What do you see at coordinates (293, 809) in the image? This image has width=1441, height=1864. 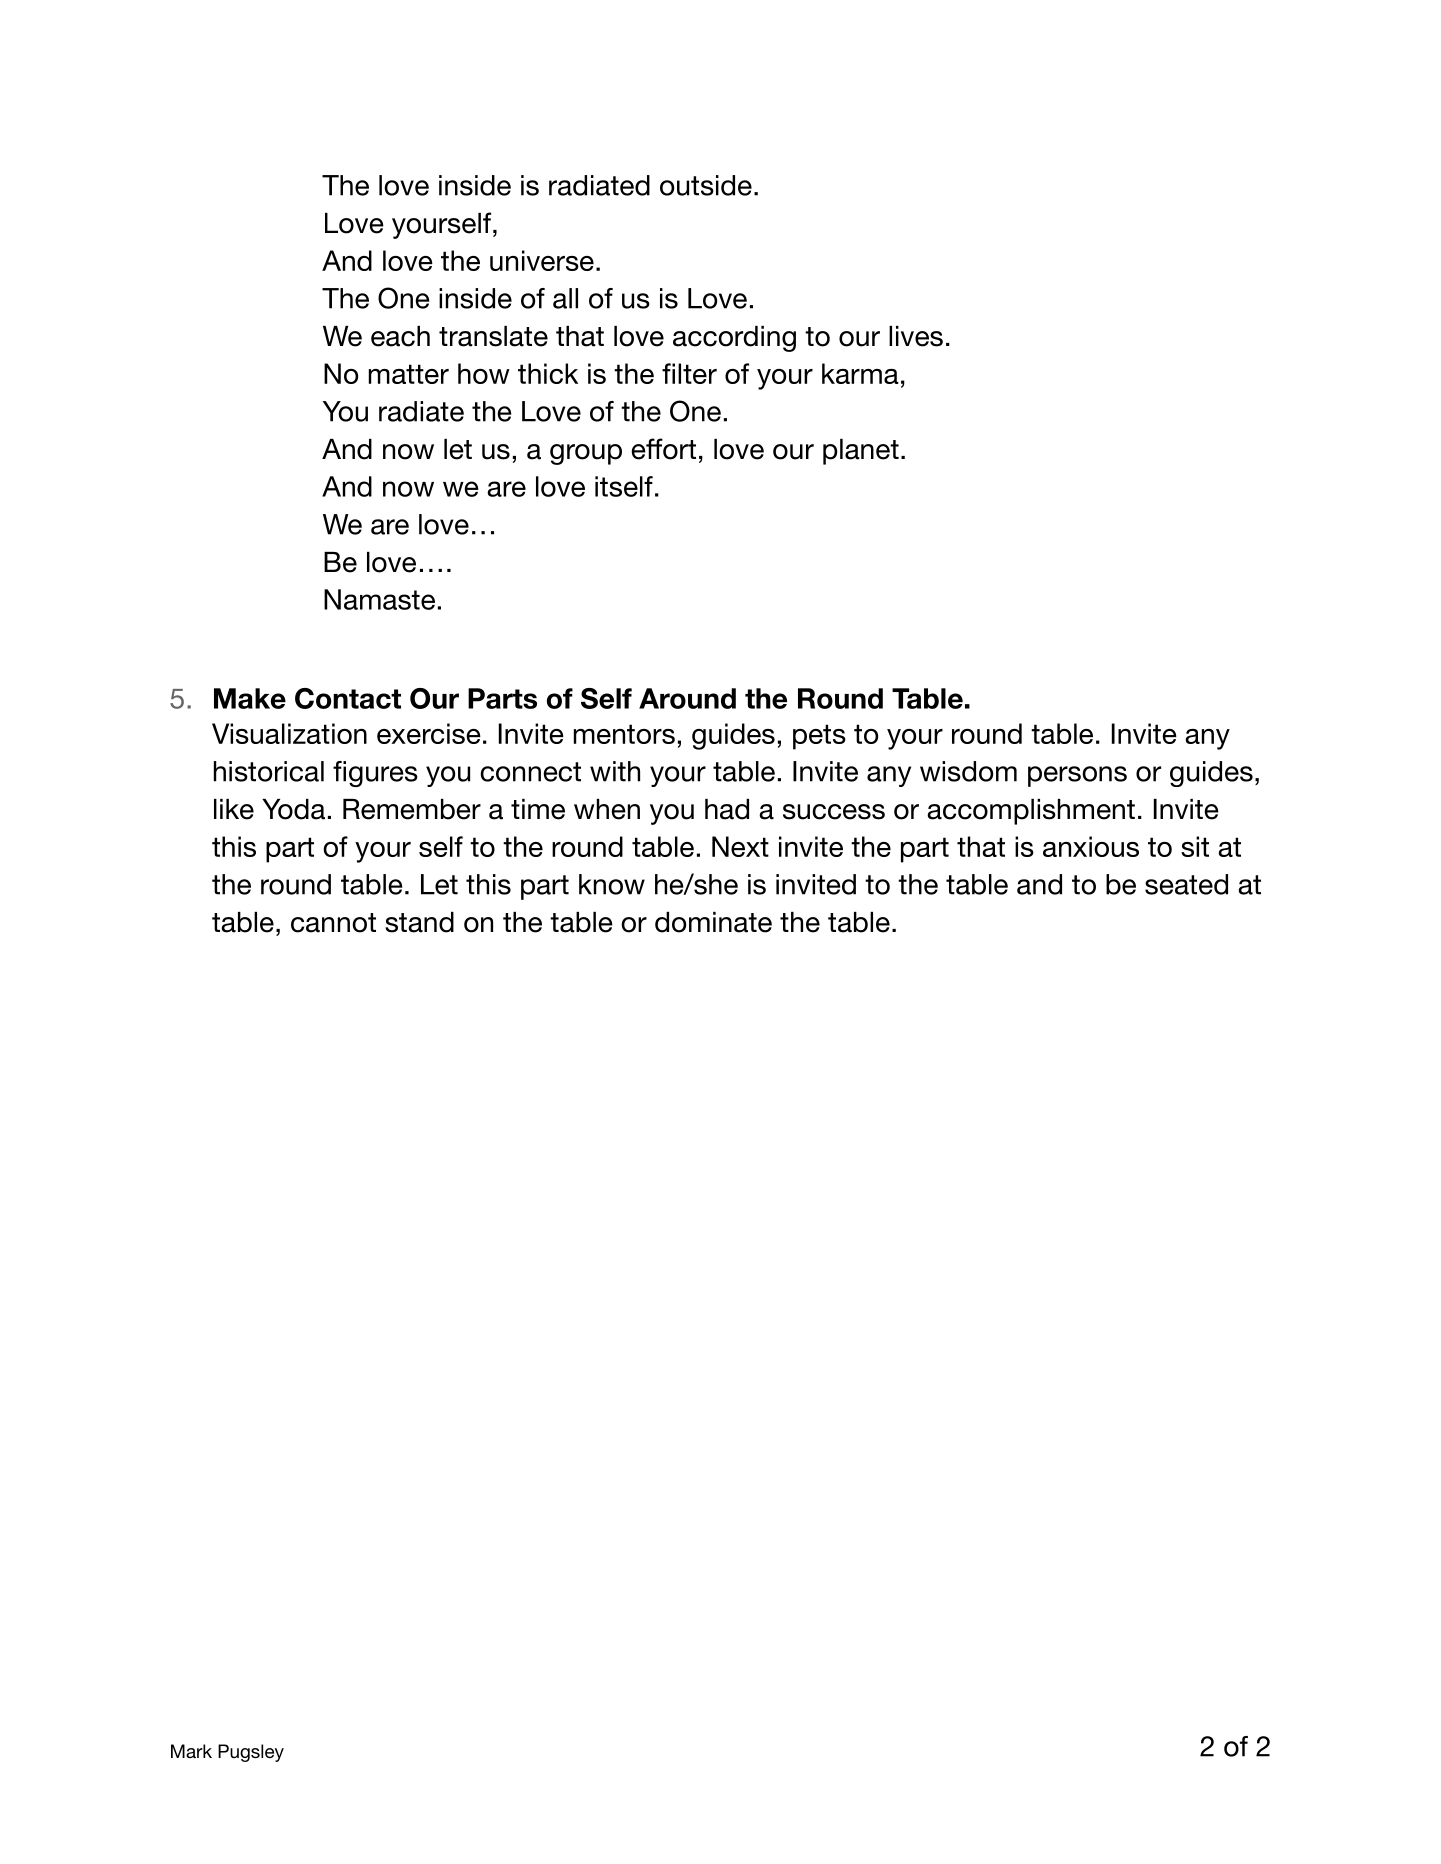 I see `Yoda` at bounding box center [293, 809].
